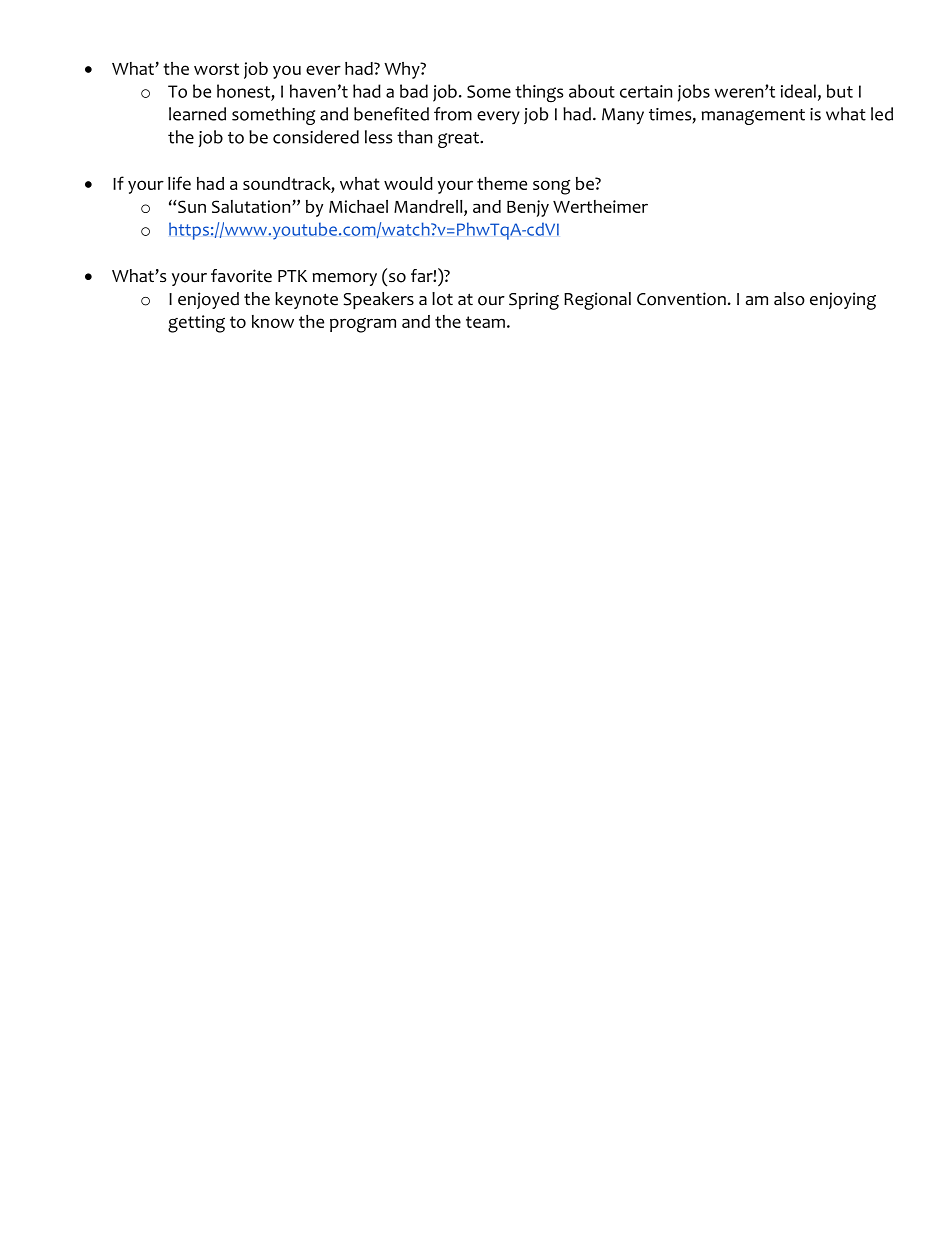  I want to click on know, so click(273, 321).
